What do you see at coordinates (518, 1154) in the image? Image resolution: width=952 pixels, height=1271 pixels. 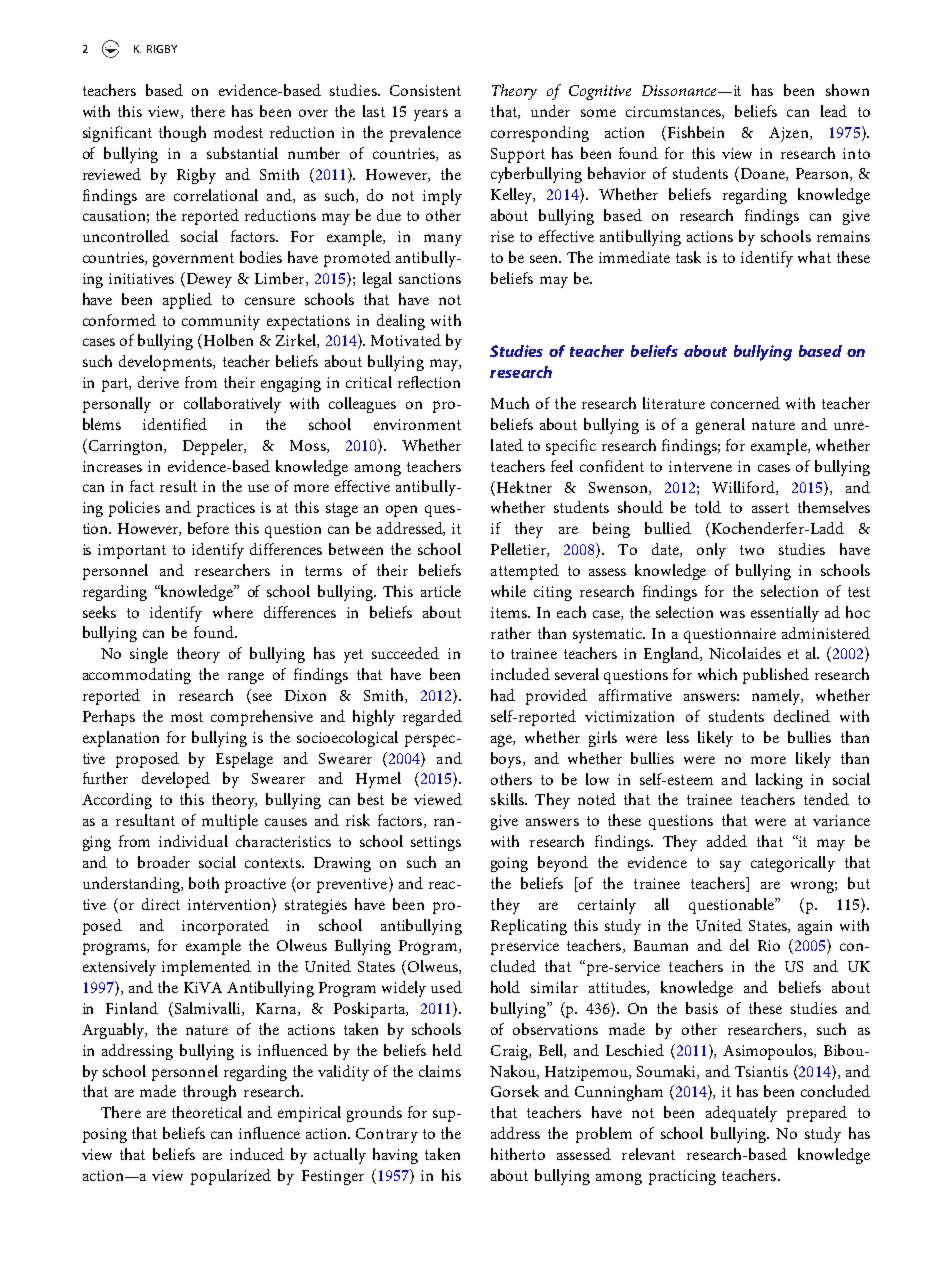 I see `hitherto` at bounding box center [518, 1154].
